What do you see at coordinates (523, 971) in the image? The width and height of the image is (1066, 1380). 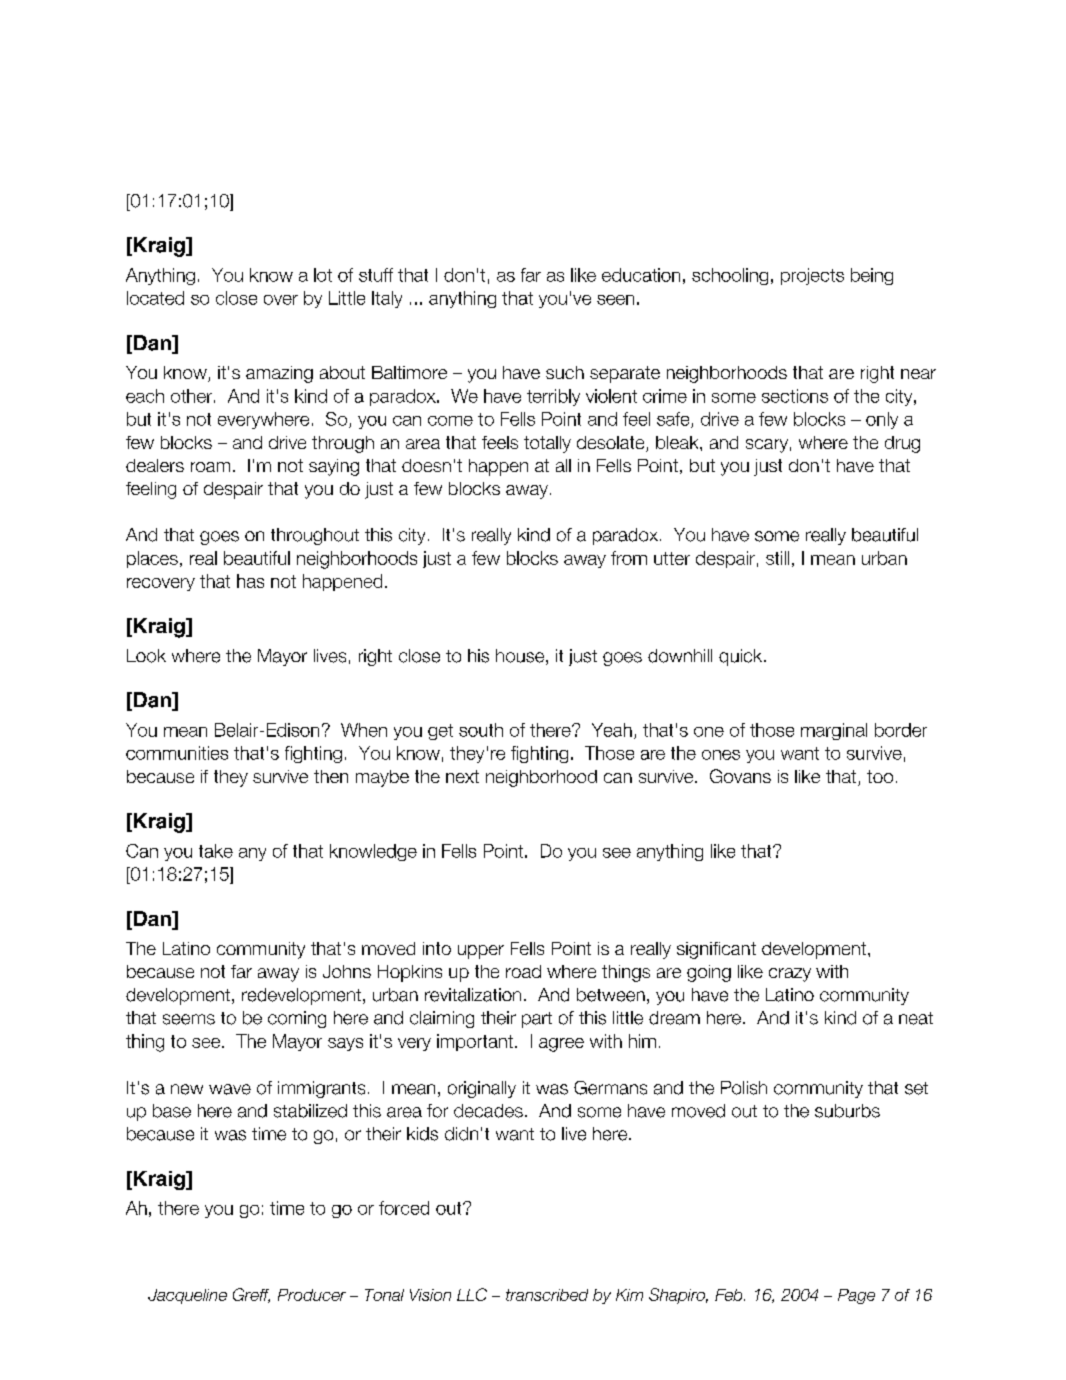 I see `road` at bounding box center [523, 971].
